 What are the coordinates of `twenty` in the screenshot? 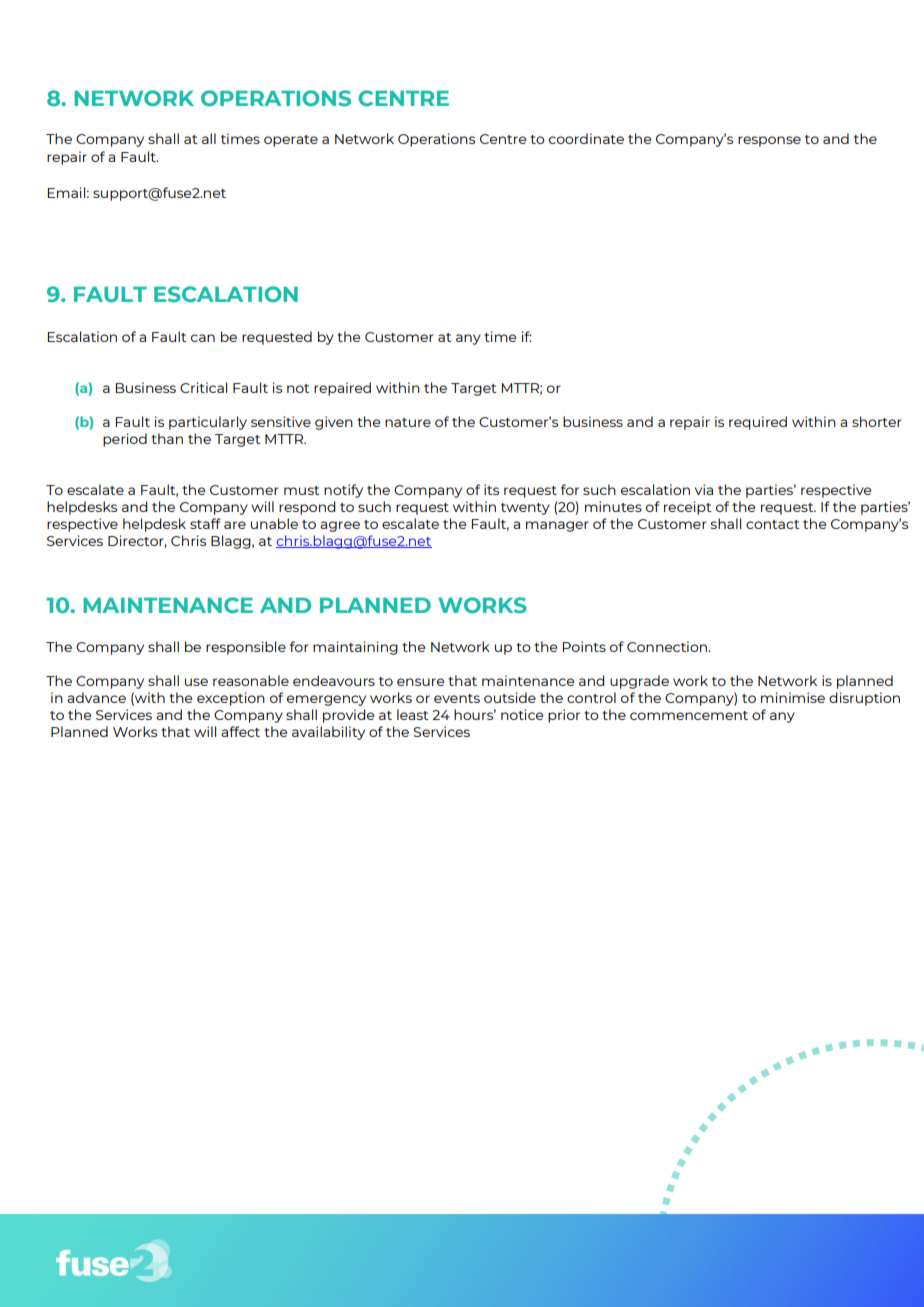 It's located at (525, 509).
